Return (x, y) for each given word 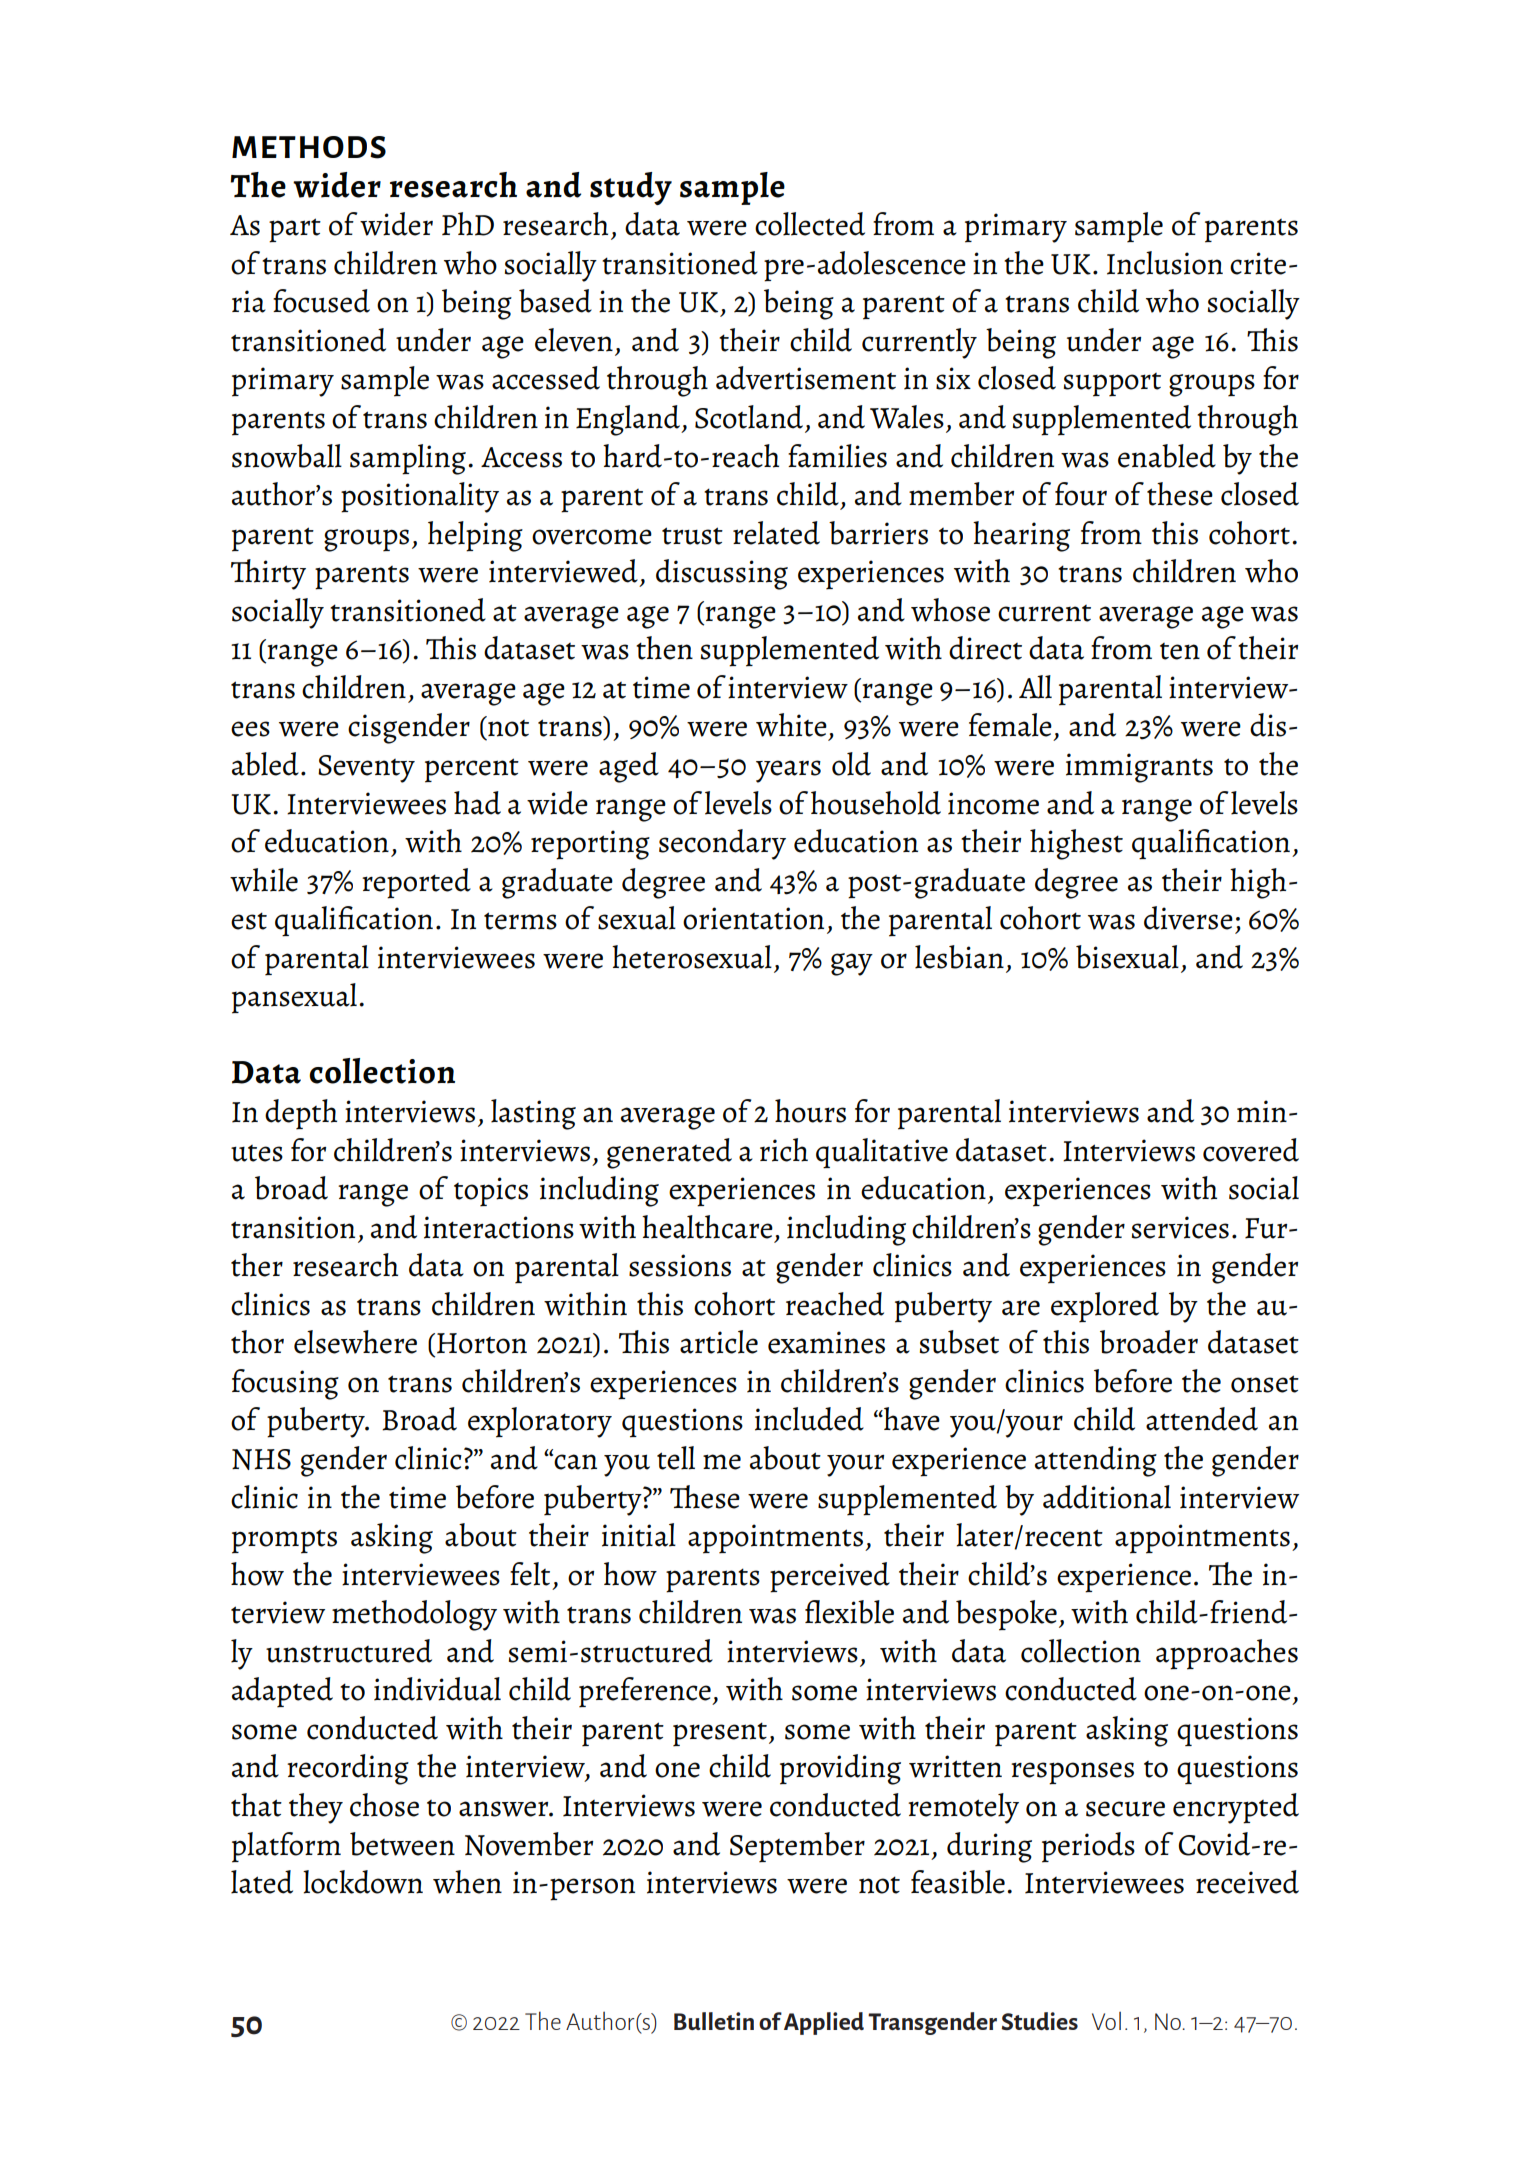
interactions (499, 1227)
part (295, 230)
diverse (1188, 918)
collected (810, 224)
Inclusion (1165, 263)
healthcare (707, 1227)
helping (475, 536)
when (467, 1882)
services (1180, 1227)
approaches (1227, 1654)
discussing (722, 574)
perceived (830, 1577)
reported (416, 883)
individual (437, 1689)
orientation (753, 918)
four (1081, 494)
